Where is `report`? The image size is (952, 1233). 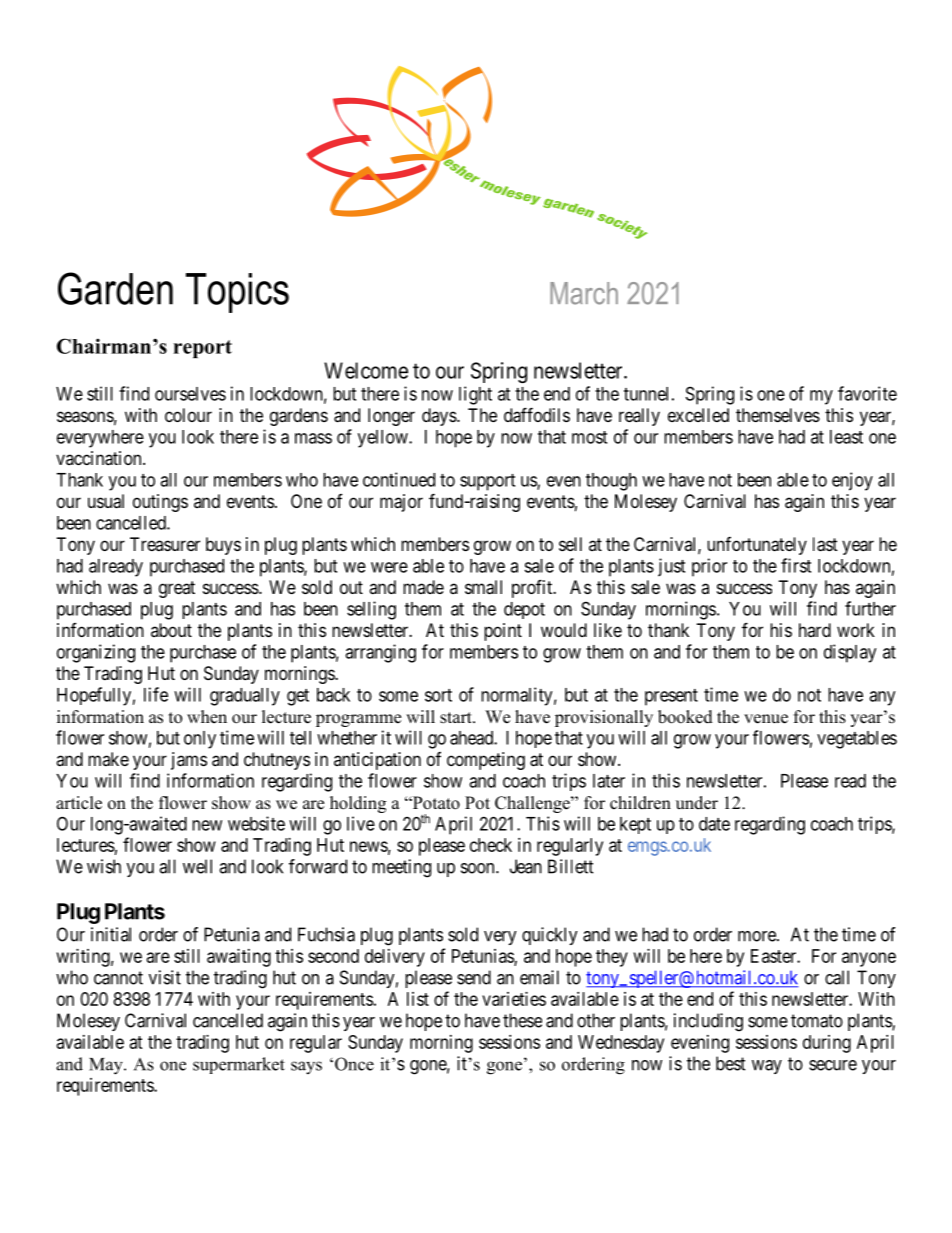
report is located at coordinates (202, 349).
